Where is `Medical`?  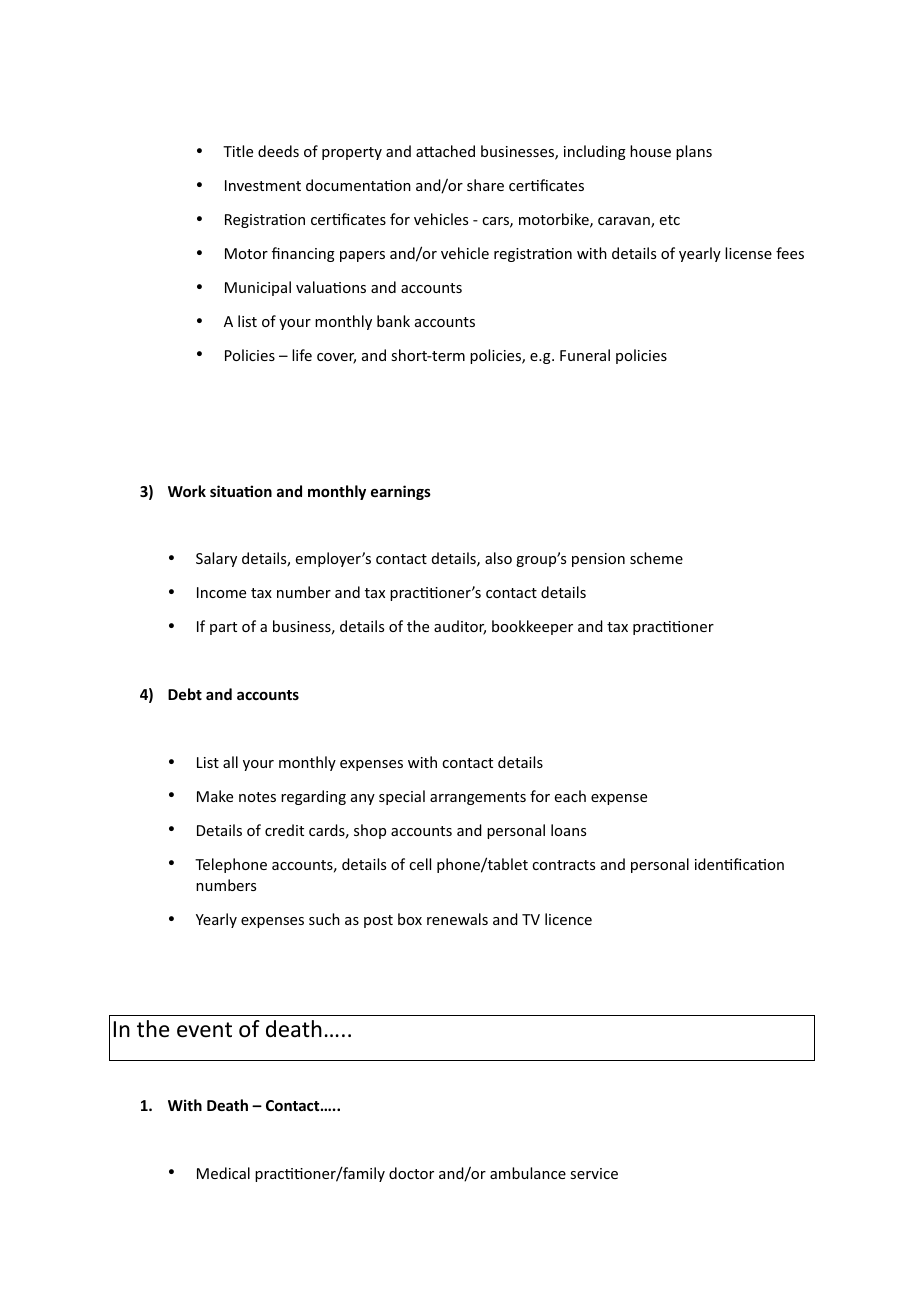
Medical is located at coordinates (223, 1173).
